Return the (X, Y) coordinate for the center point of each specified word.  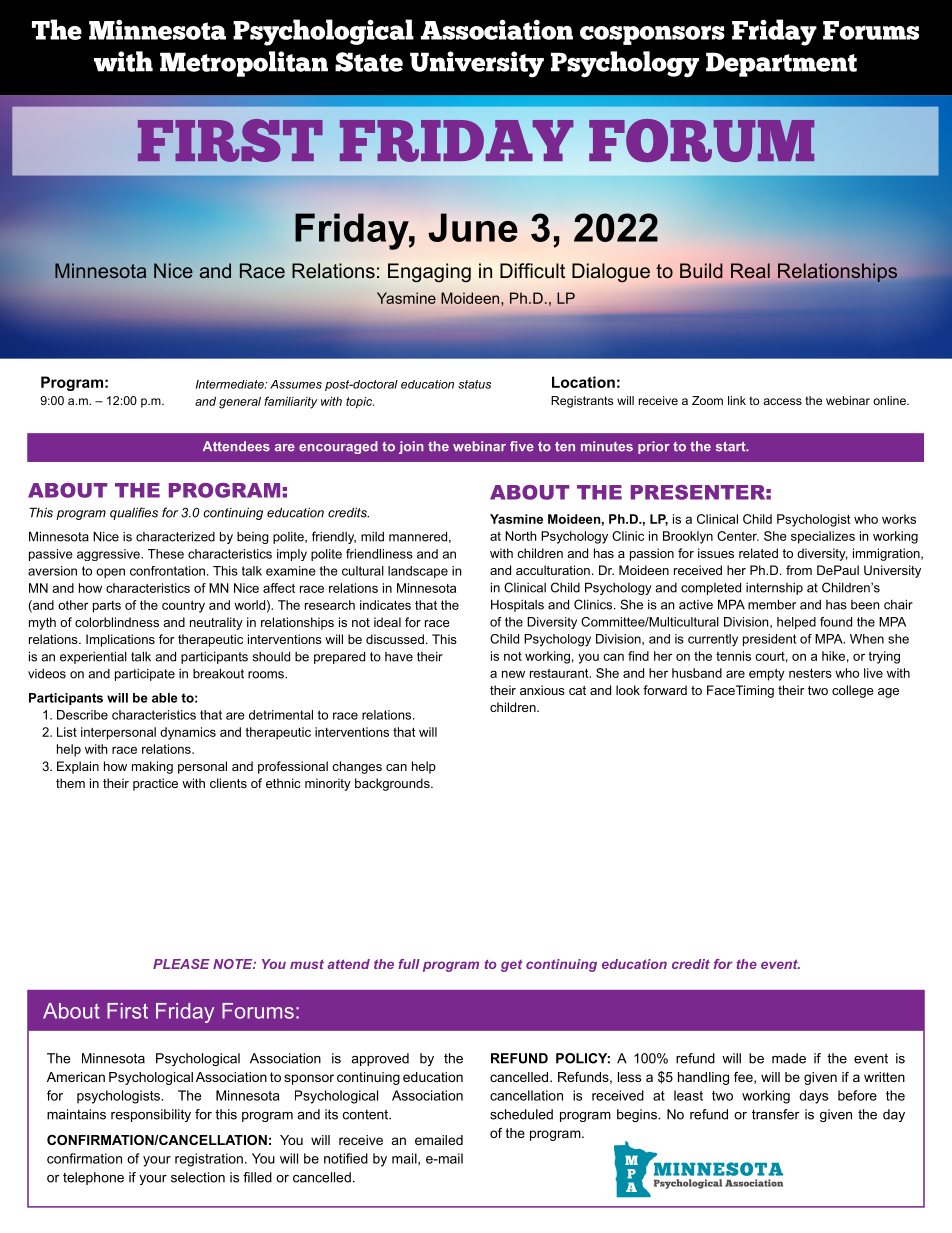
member (772, 604)
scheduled (521, 1114)
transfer (776, 1114)
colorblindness (117, 622)
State (369, 62)
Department (781, 64)
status (474, 384)
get (511, 965)
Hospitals (517, 605)
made (789, 1058)
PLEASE (181, 964)
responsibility (151, 1115)
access (782, 401)
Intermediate (231, 384)
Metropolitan (244, 64)
